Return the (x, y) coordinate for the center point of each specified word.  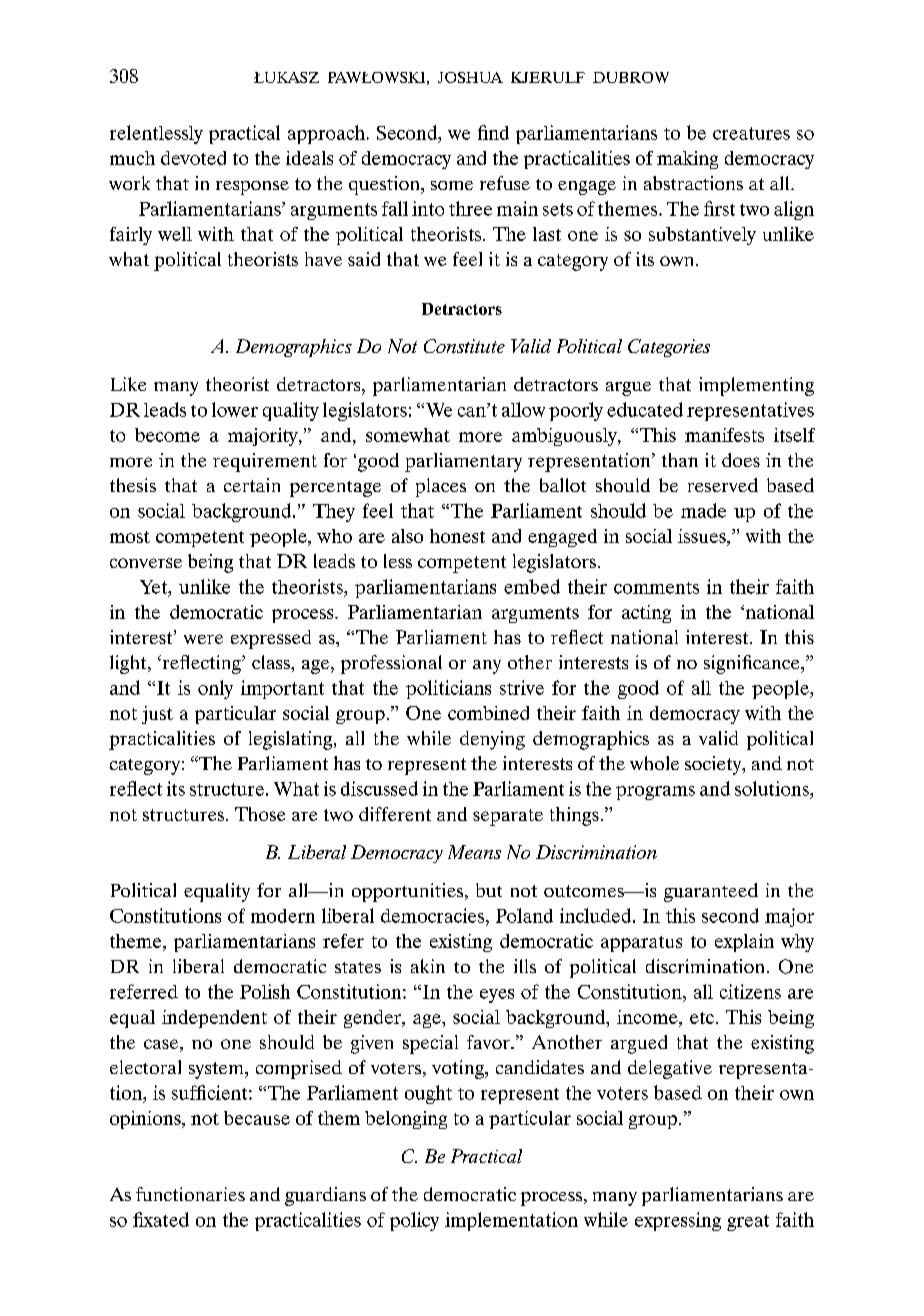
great (748, 1223)
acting (646, 614)
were (203, 639)
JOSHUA (470, 77)
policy (414, 1221)
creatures (751, 133)
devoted (193, 158)
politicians (448, 689)
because (257, 1118)
